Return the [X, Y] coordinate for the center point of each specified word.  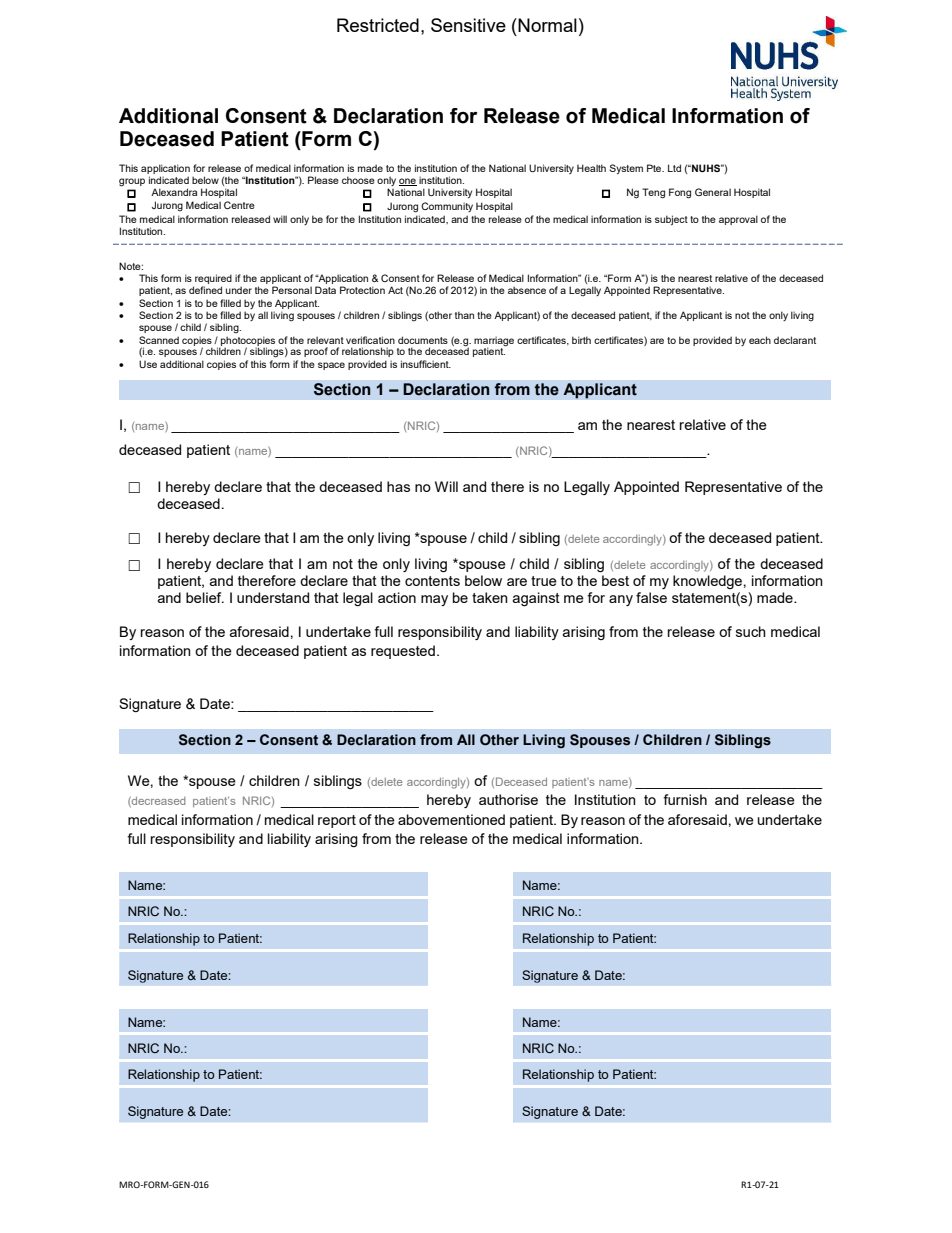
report [337, 821]
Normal [546, 25]
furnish [685, 799]
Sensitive [468, 25]
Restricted [378, 25]
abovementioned [451, 819]
